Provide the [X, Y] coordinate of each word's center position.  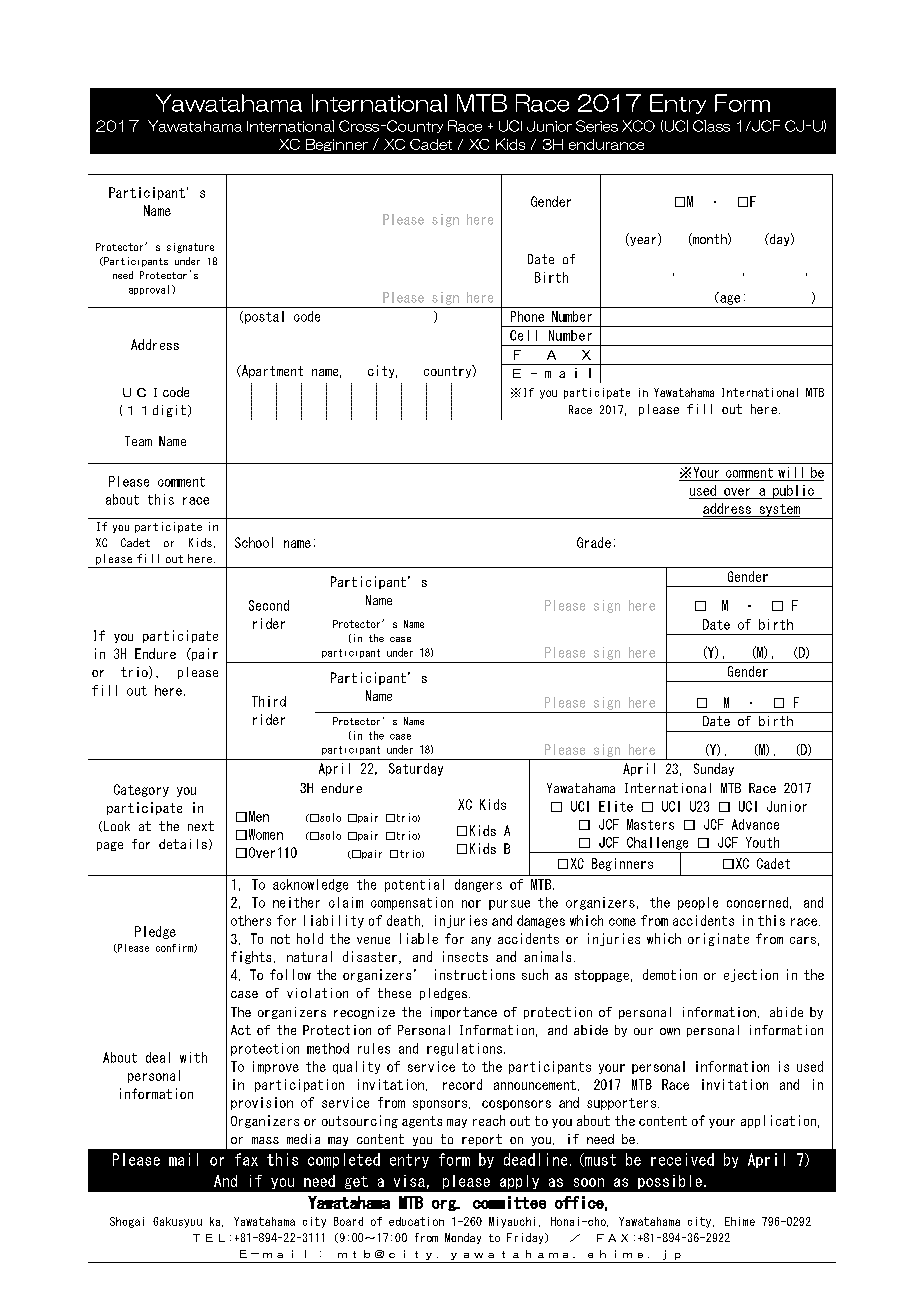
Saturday [416, 769]
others [251, 920]
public [793, 492]
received [682, 1159]
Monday [463, 1238]
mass [265, 1140]
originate [718, 939]
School [254, 542]
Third [269, 701]
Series [597, 126]
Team [138, 441]
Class [711, 126]
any [481, 941]
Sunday [714, 769]
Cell [523, 335]
